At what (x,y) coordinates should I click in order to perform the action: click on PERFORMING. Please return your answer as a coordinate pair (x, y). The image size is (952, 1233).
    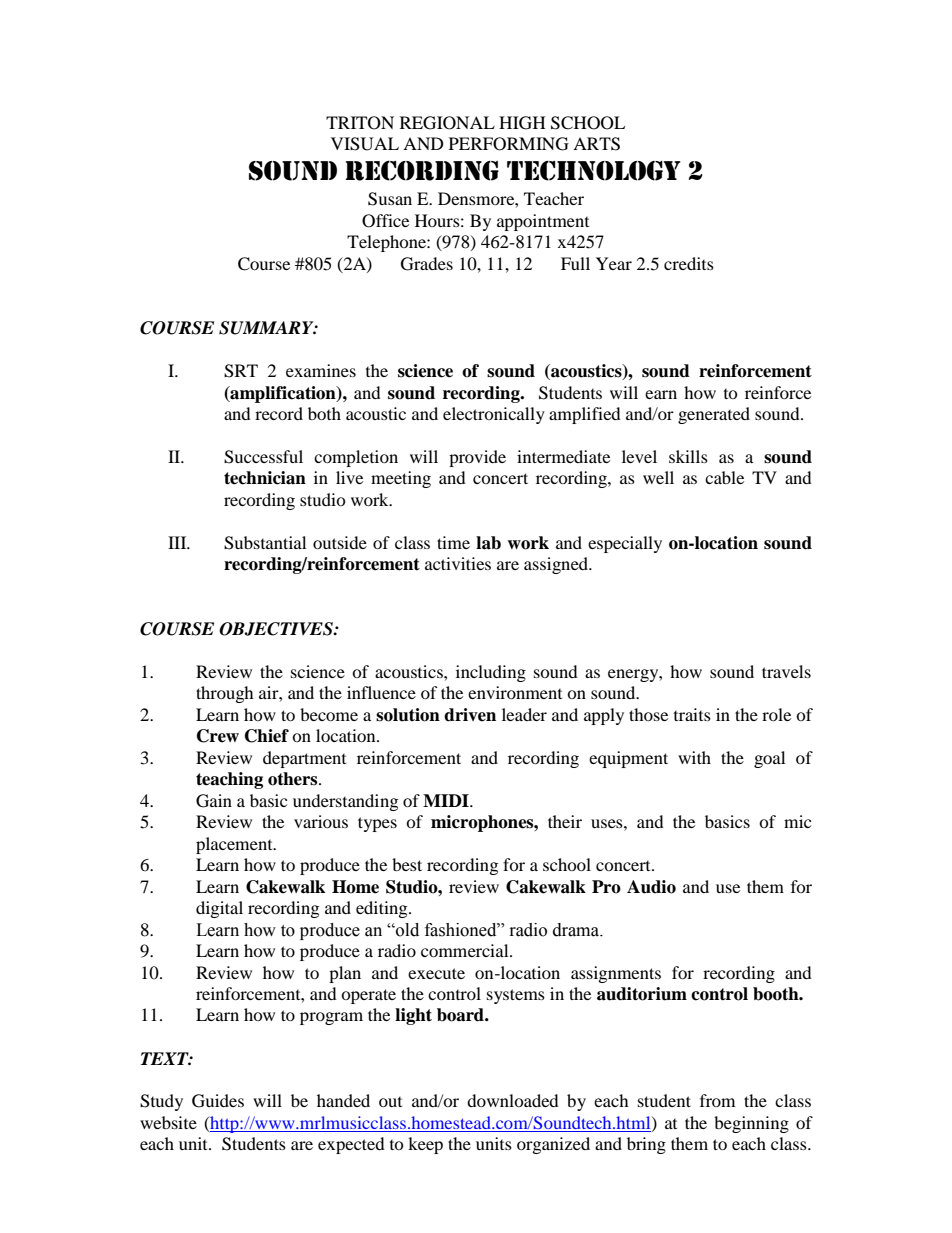
    Looking at the image, I should click on (509, 144).
